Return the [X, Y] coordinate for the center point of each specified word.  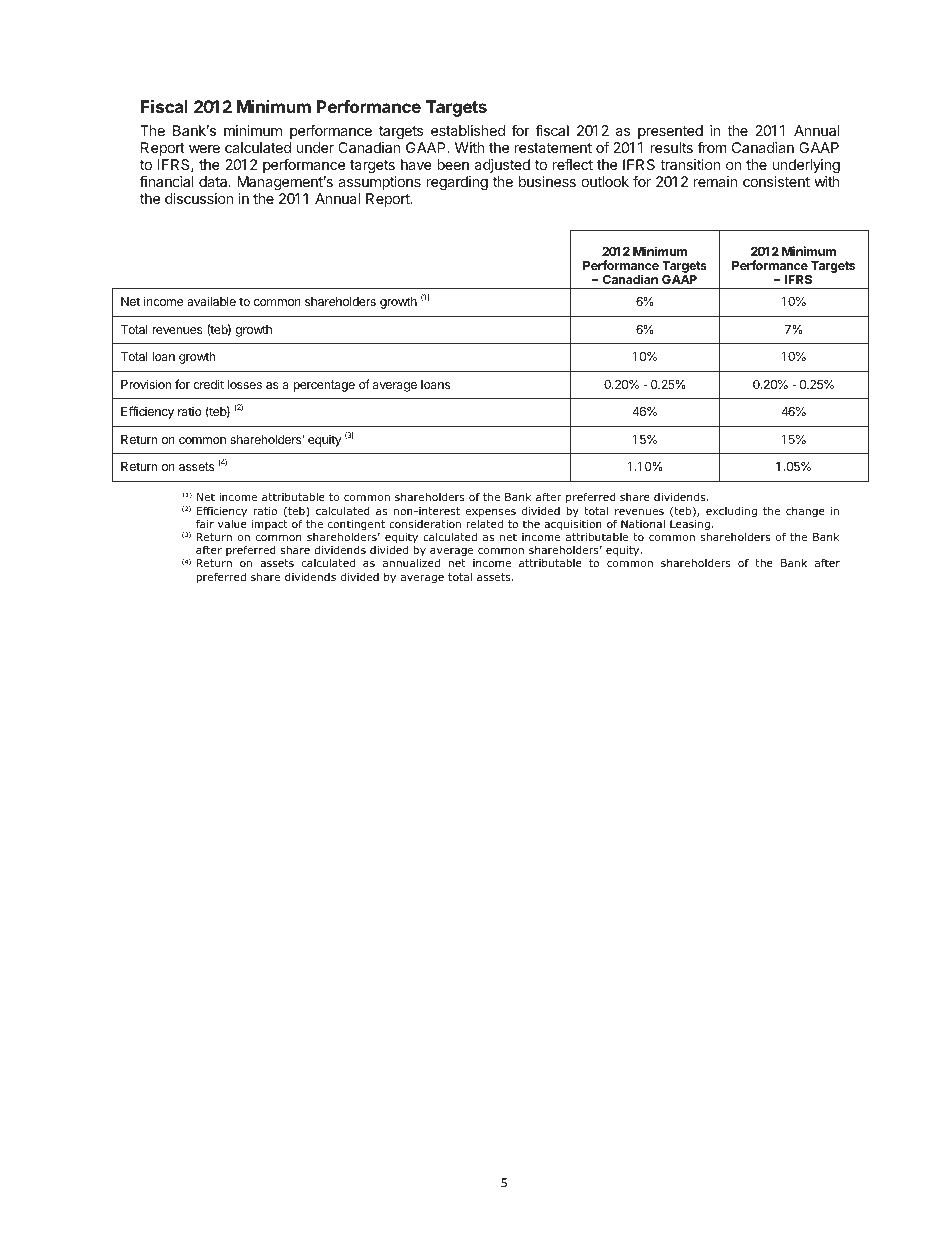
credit [208, 384]
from [712, 147]
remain [715, 181]
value [232, 524]
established [468, 130]
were [204, 149]
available [211, 301]
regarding [457, 183]
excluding [731, 512]
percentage [324, 386]
